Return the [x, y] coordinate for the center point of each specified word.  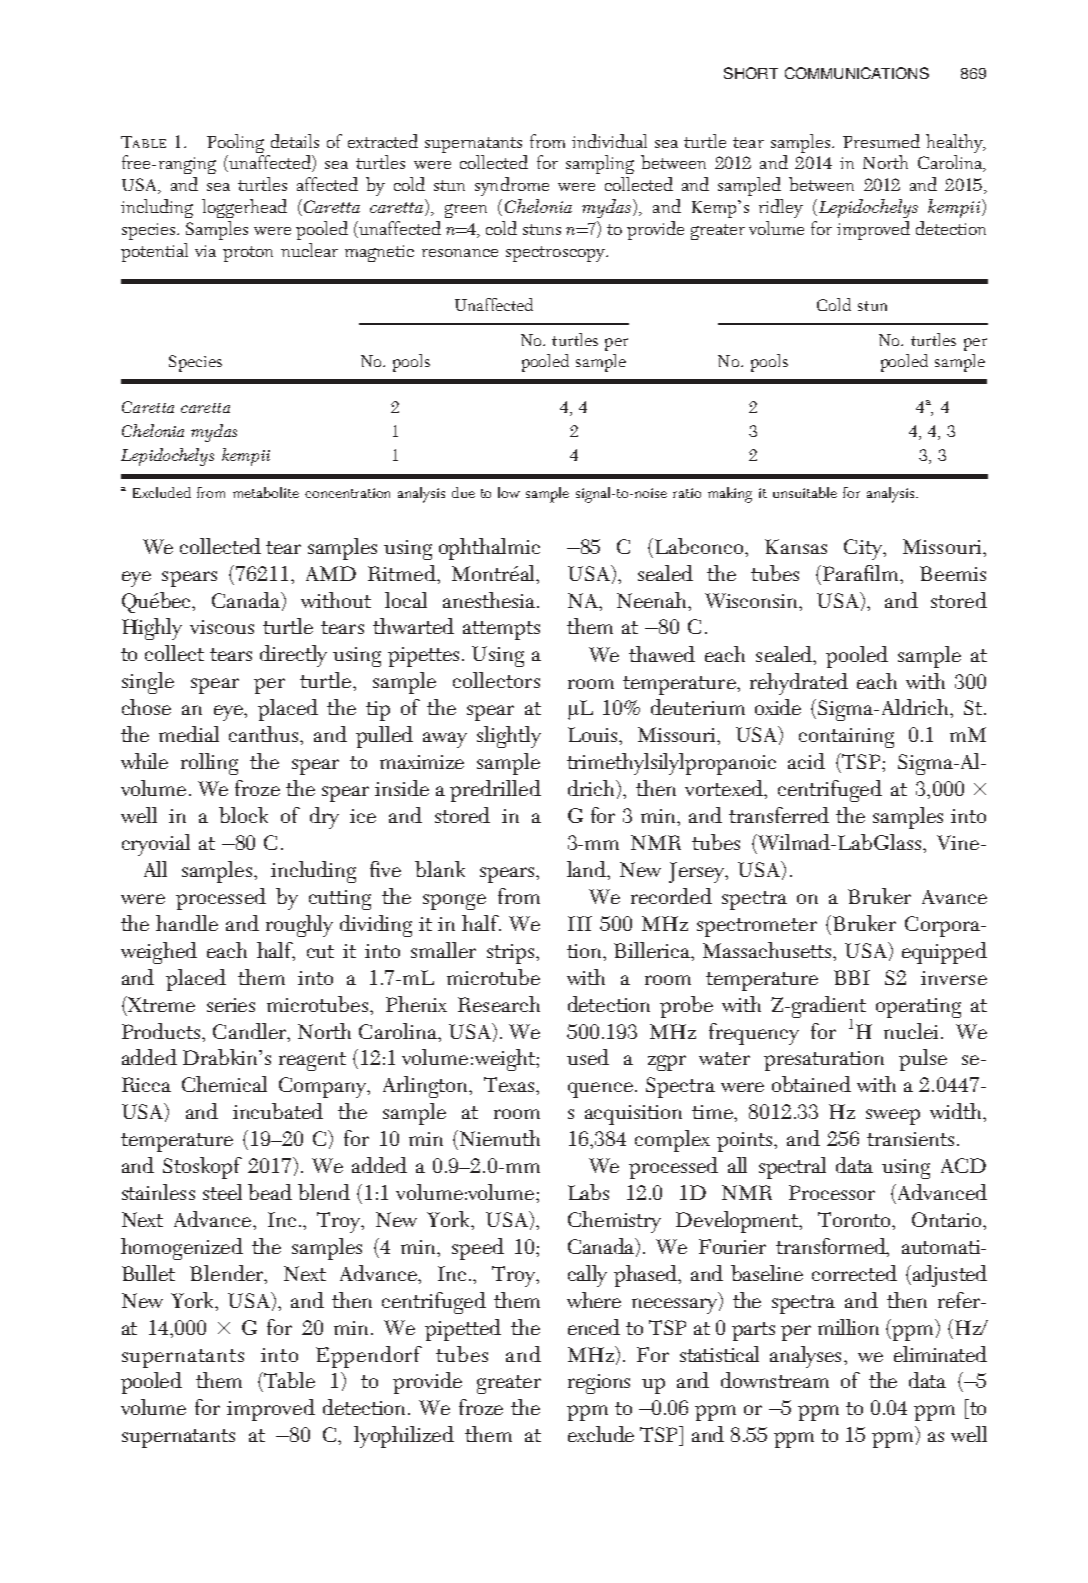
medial [189, 734]
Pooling [235, 145]
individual [609, 141]
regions [599, 1384]
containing [846, 738]
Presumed [881, 141]
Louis [594, 734]
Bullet [148, 1273]
